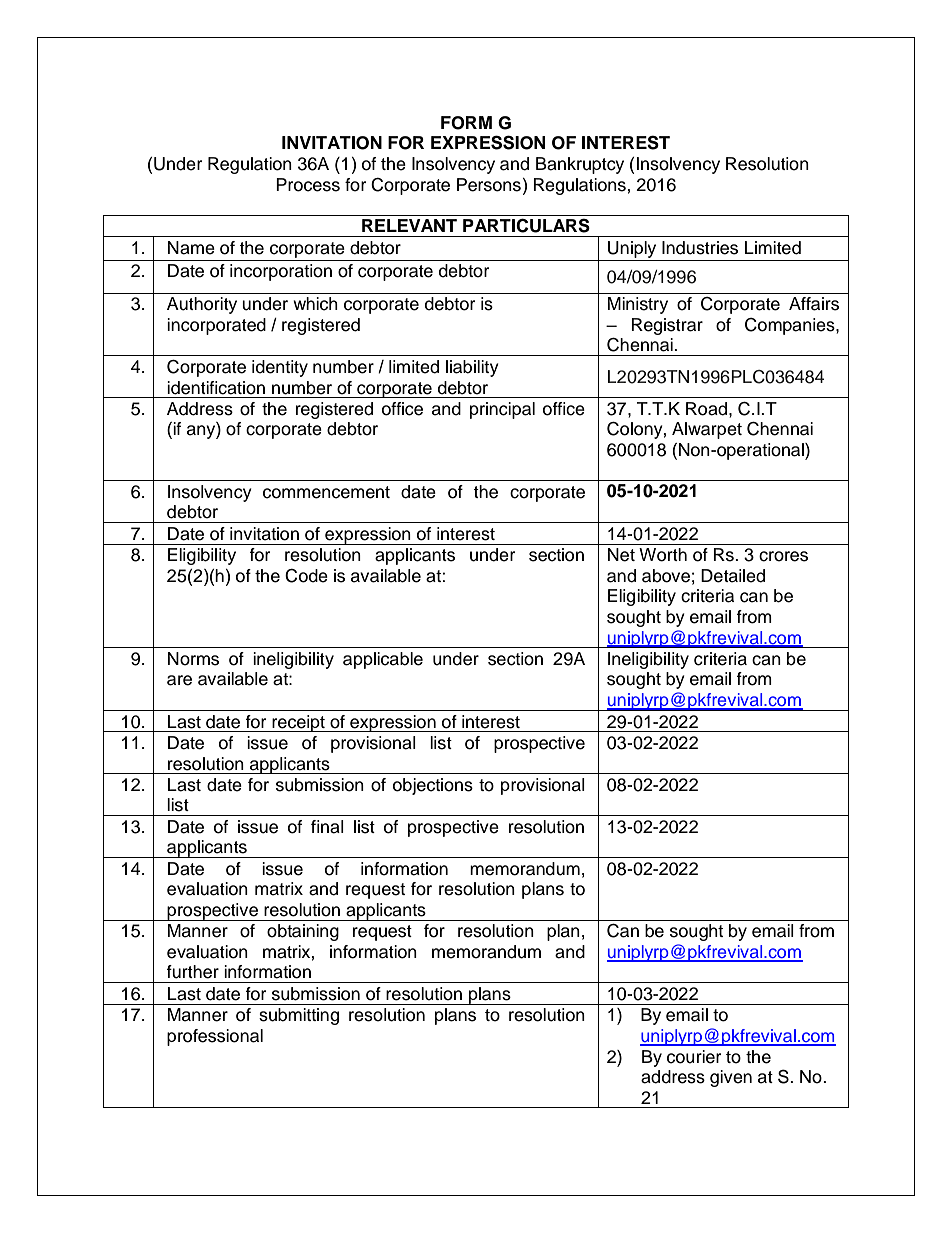 The width and height of the page is (952, 1233). What do you see at coordinates (215, 1037) in the page?
I see `professional` at bounding box center [215, 1037].
